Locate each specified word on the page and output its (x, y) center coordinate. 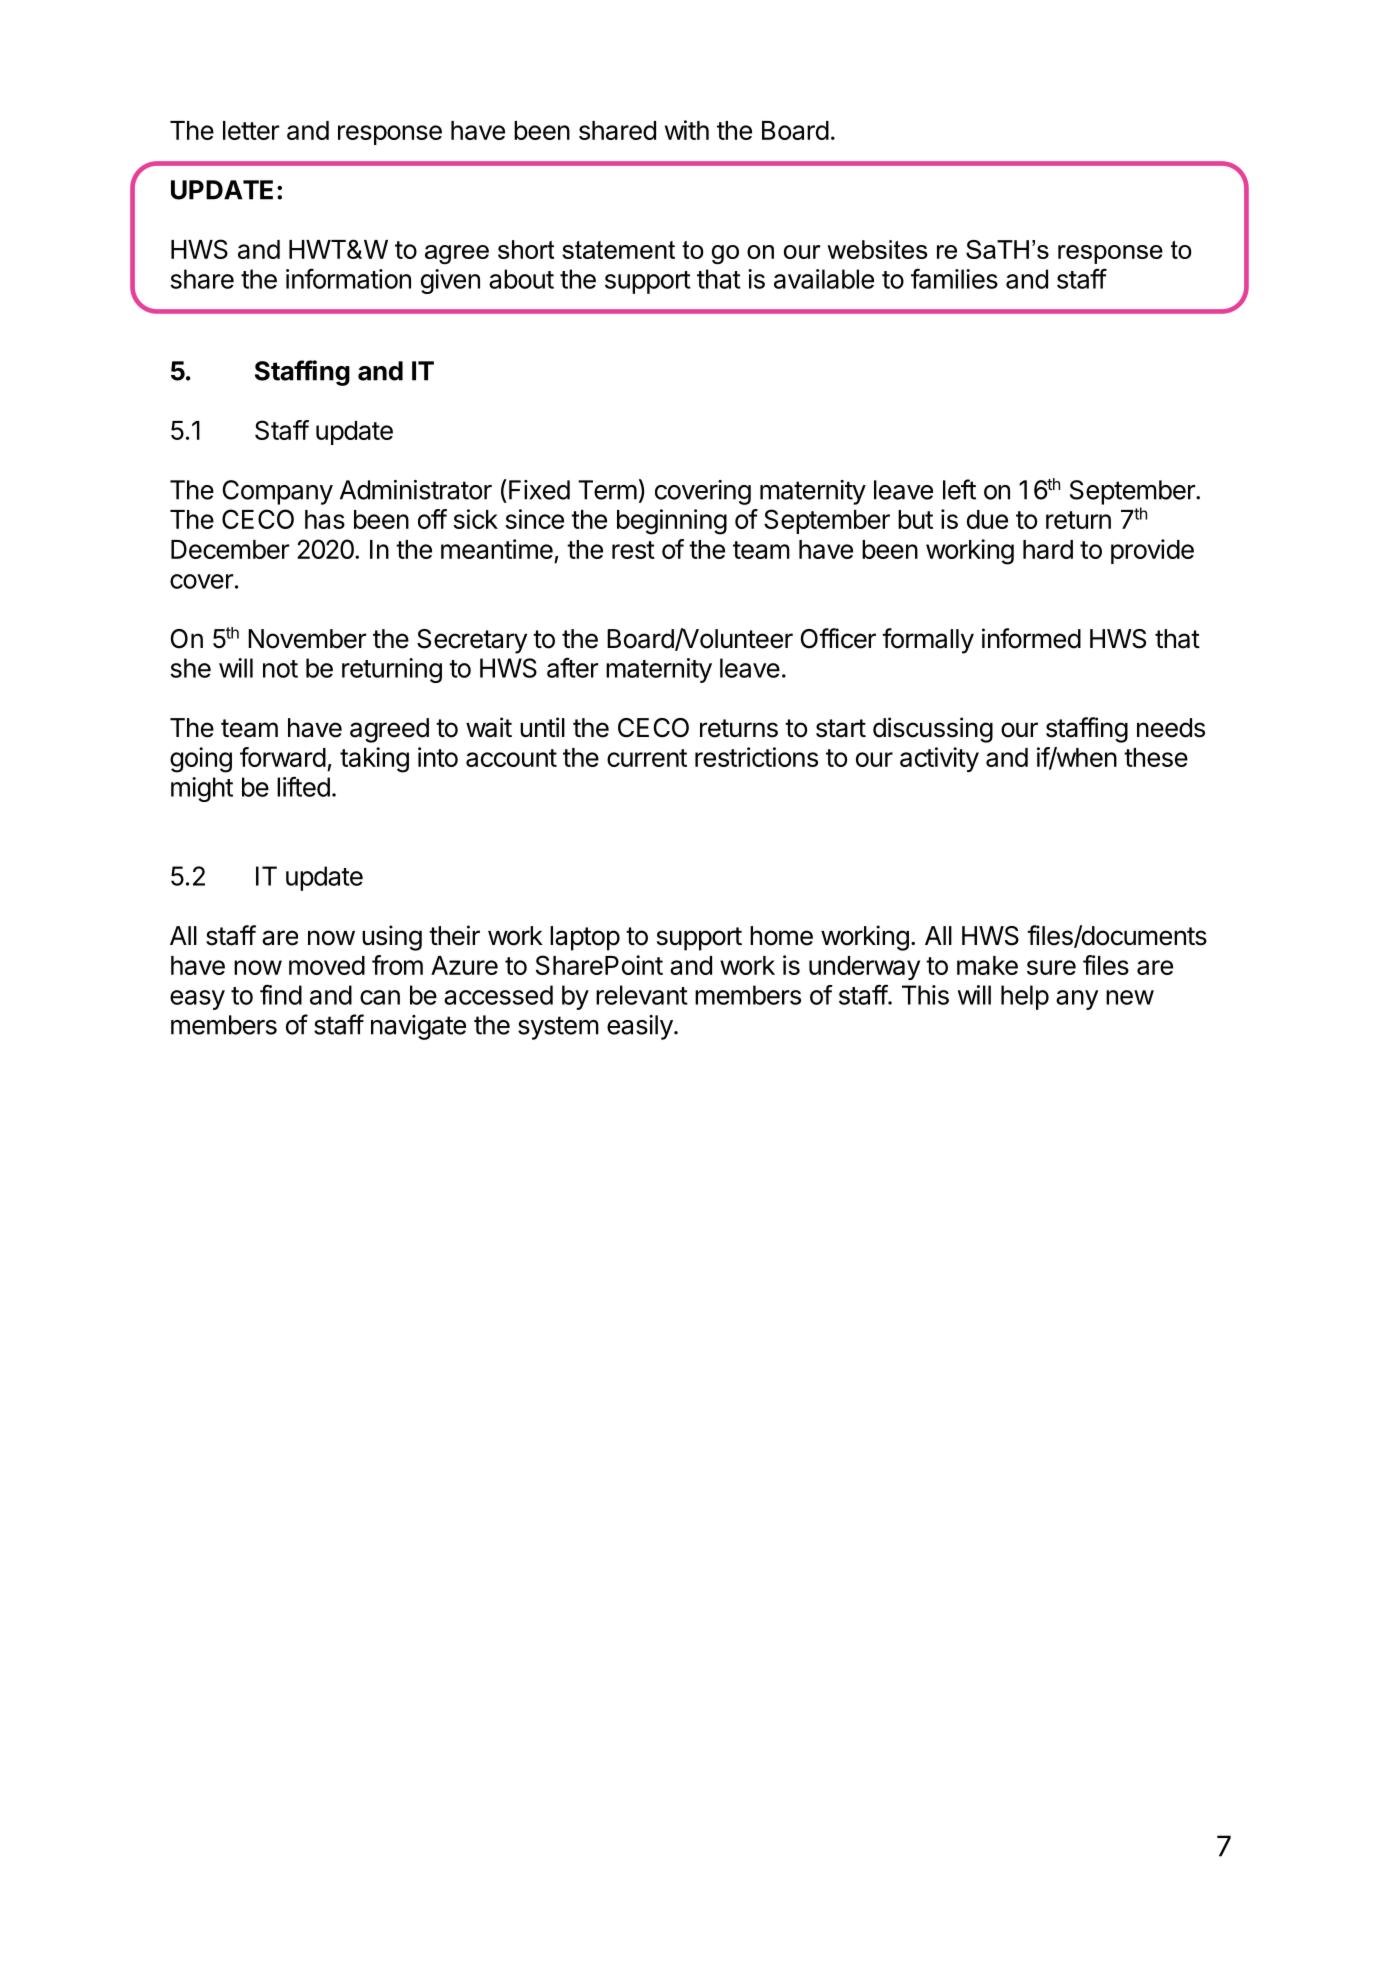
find (281, 994)
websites (877, 249)
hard (1048, 549)
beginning (672, 522)
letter (251, 130)
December (230, 549)
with (687, 130)
